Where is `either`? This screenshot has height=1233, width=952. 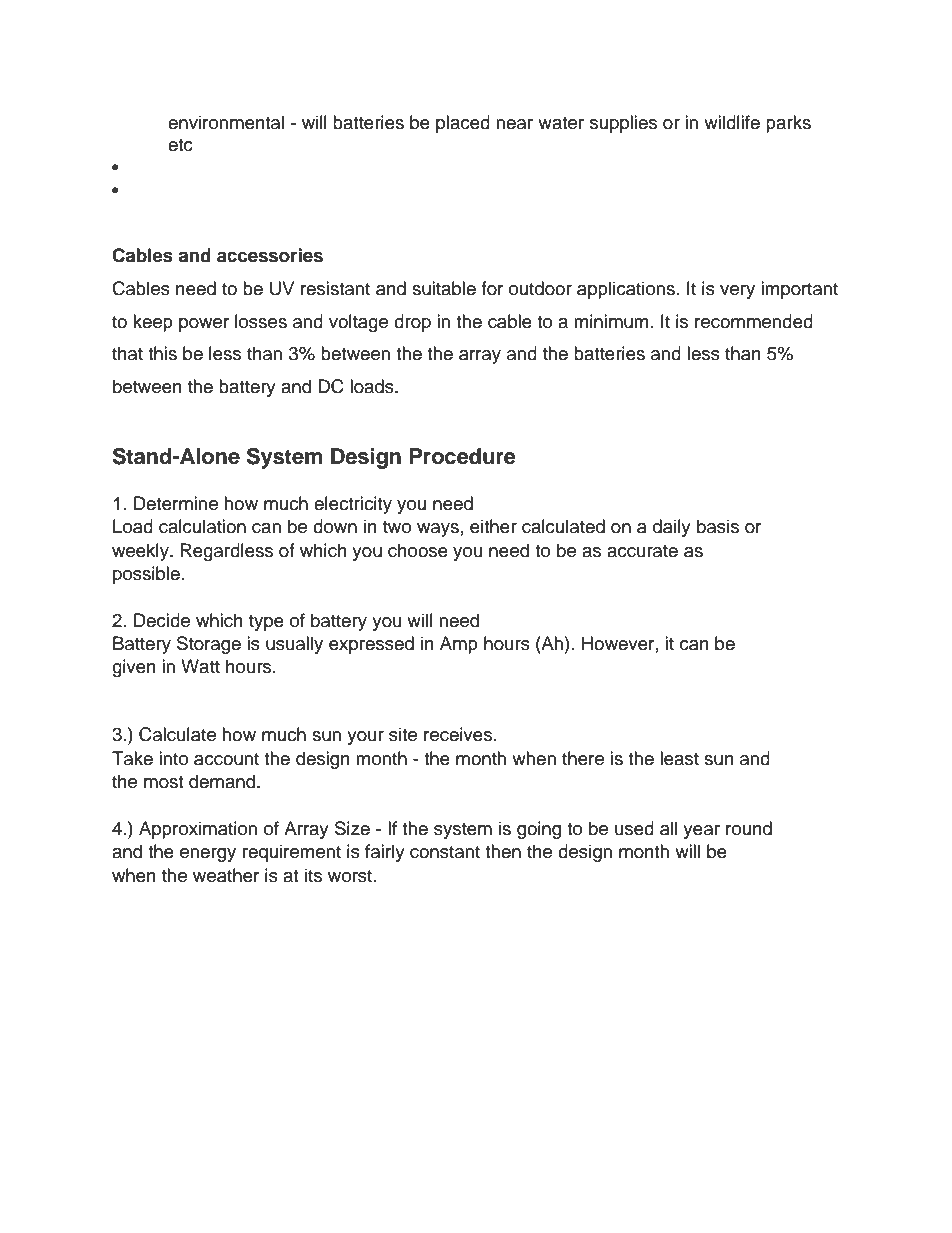
either is located at coordinates (493, 526).
